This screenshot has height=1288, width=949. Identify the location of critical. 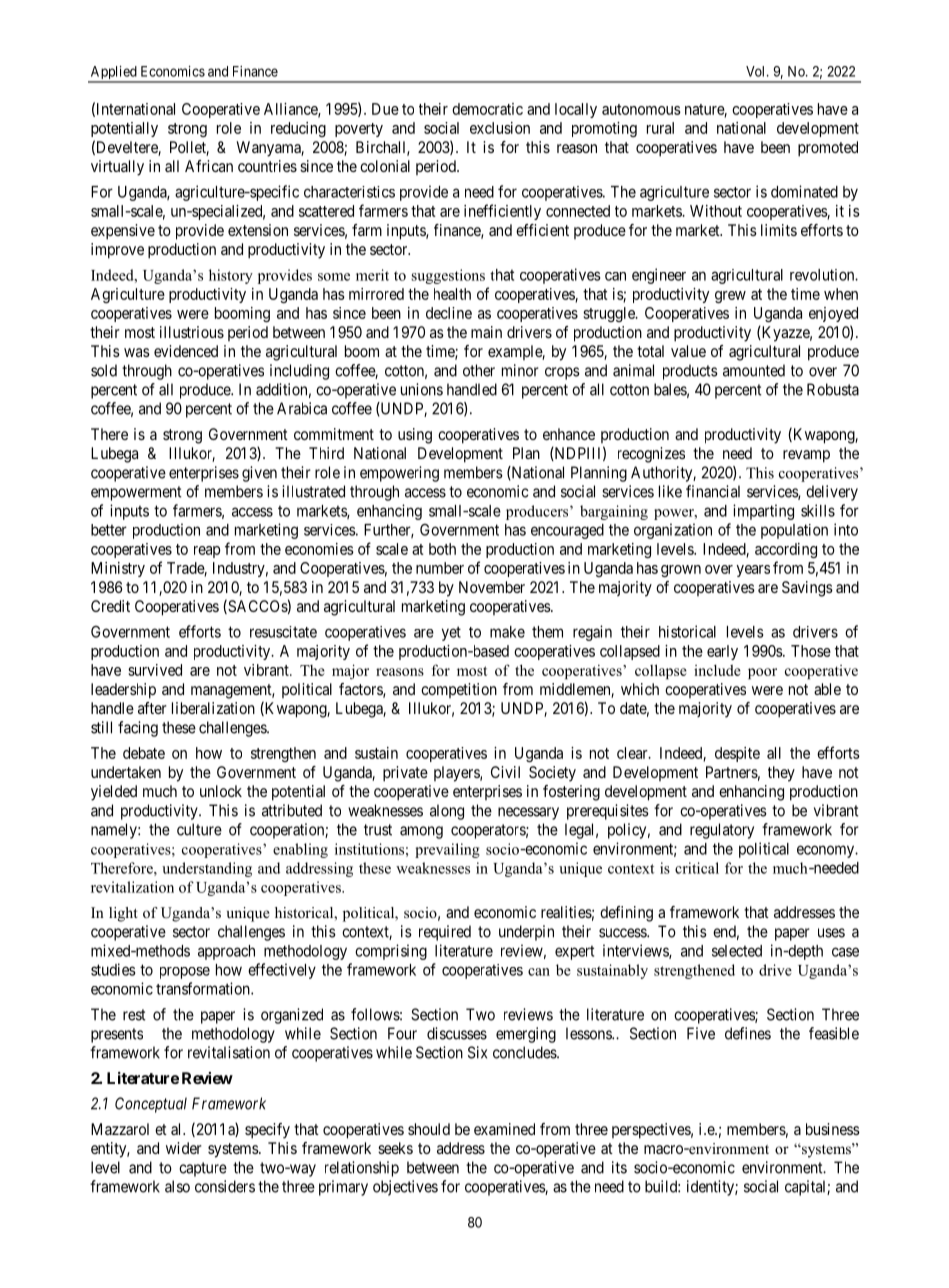
(697, 868).
